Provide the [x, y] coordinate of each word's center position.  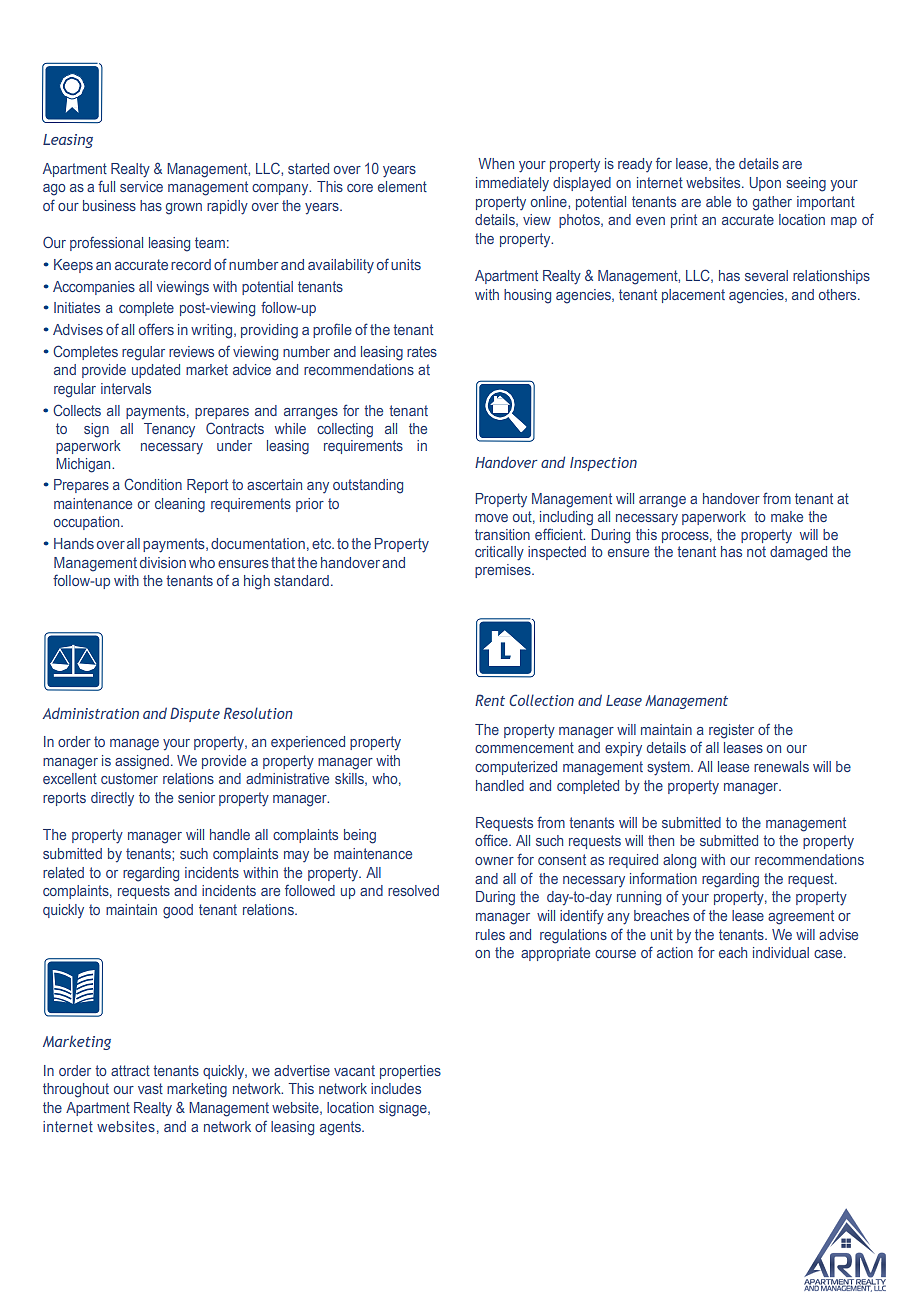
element [402, 186]
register [731, 731]
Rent [490, 700]
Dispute [195, 714]
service [141, 186]
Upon [765, 184]
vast [150, 1088]
